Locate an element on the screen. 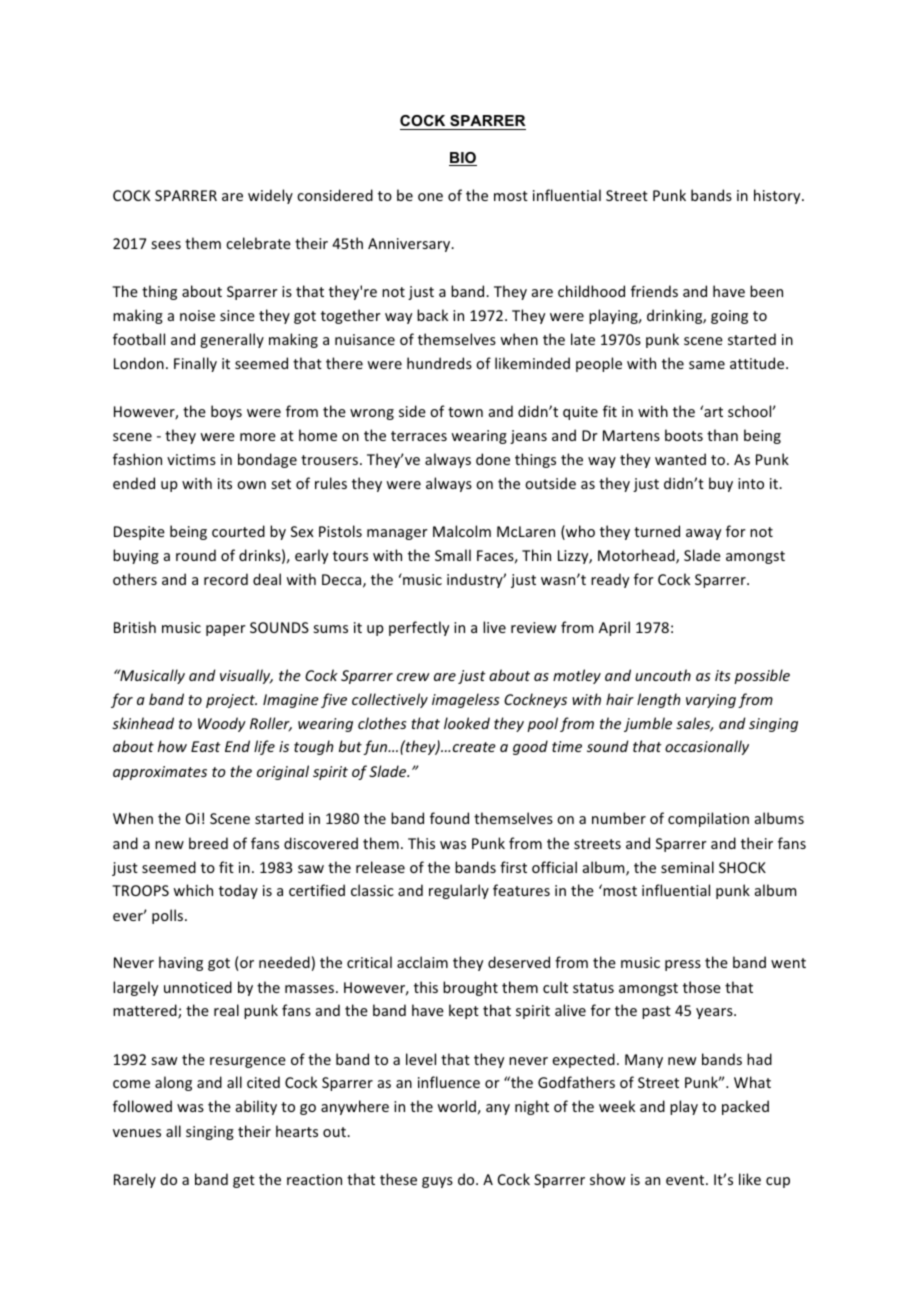 The height and width of the screenshot is (1308, 924). town is located at coordinates (465, 412).
